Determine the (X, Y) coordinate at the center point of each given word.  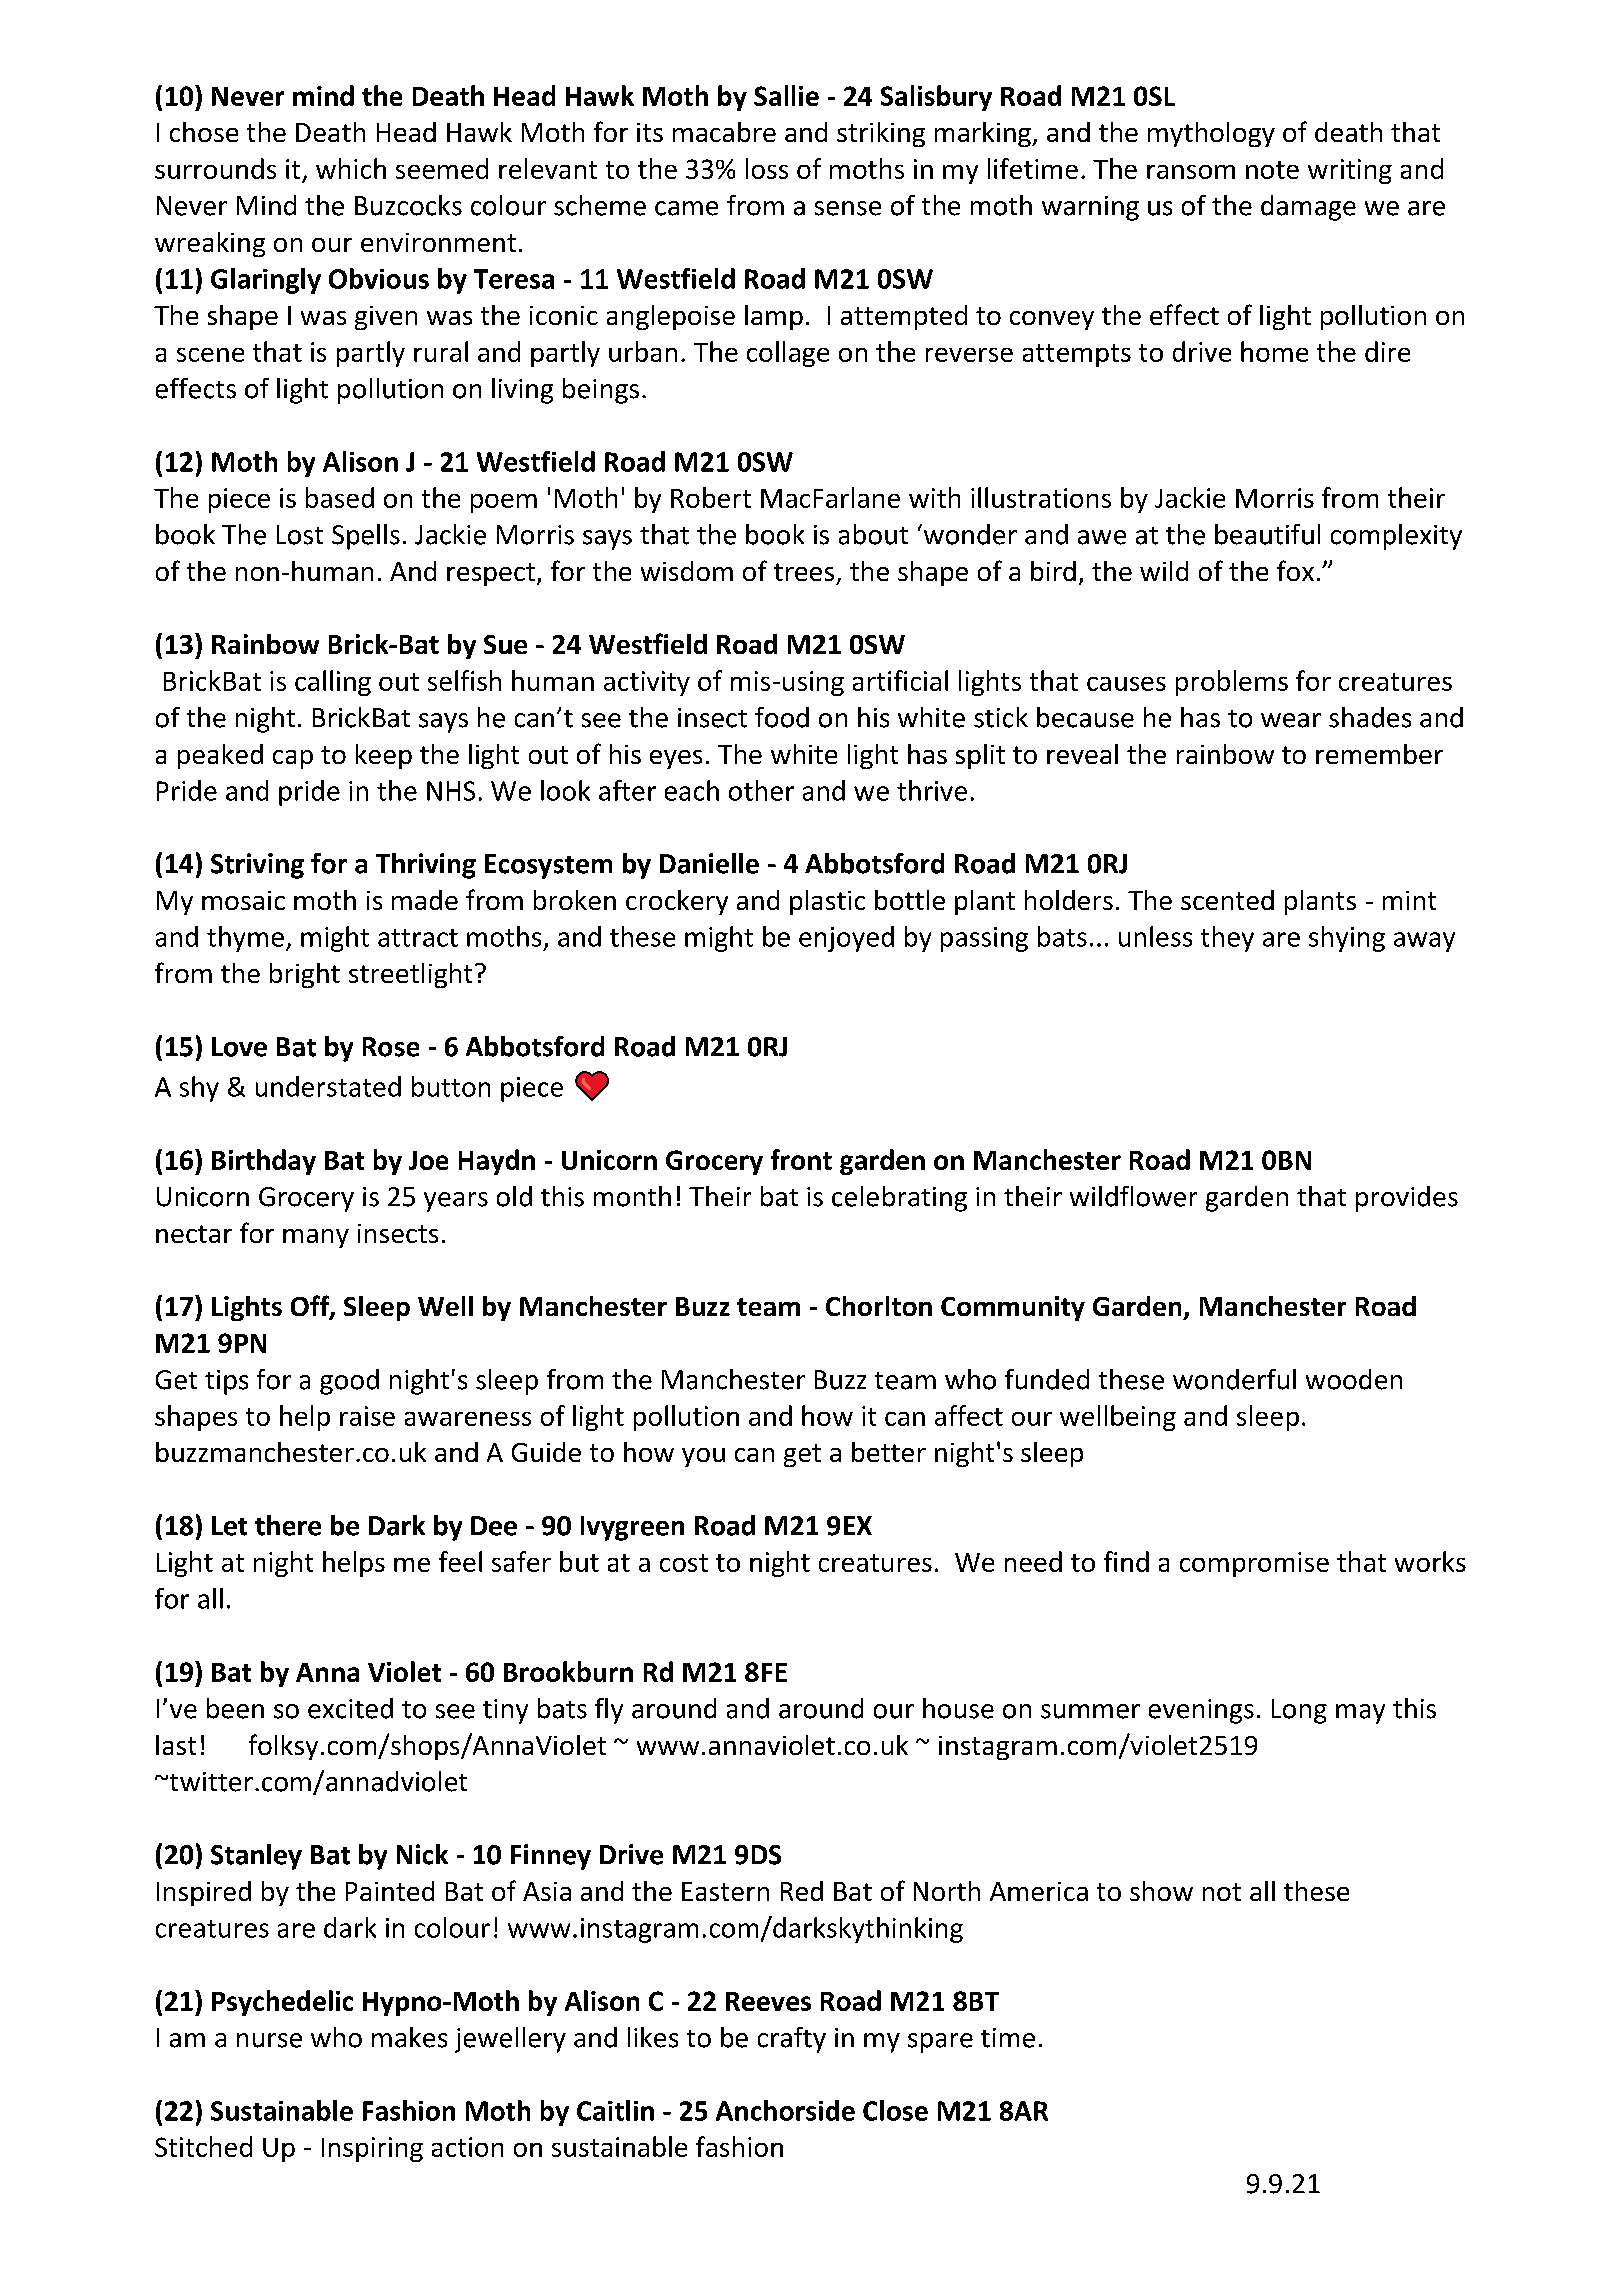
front (801, 1159)
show (1161, 1891)
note (1272, 170)
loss (767, 168)
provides (1407, 1199)
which (351, 168)
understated (328, 1086)
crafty (792, 2040)
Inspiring (372, 2149)
